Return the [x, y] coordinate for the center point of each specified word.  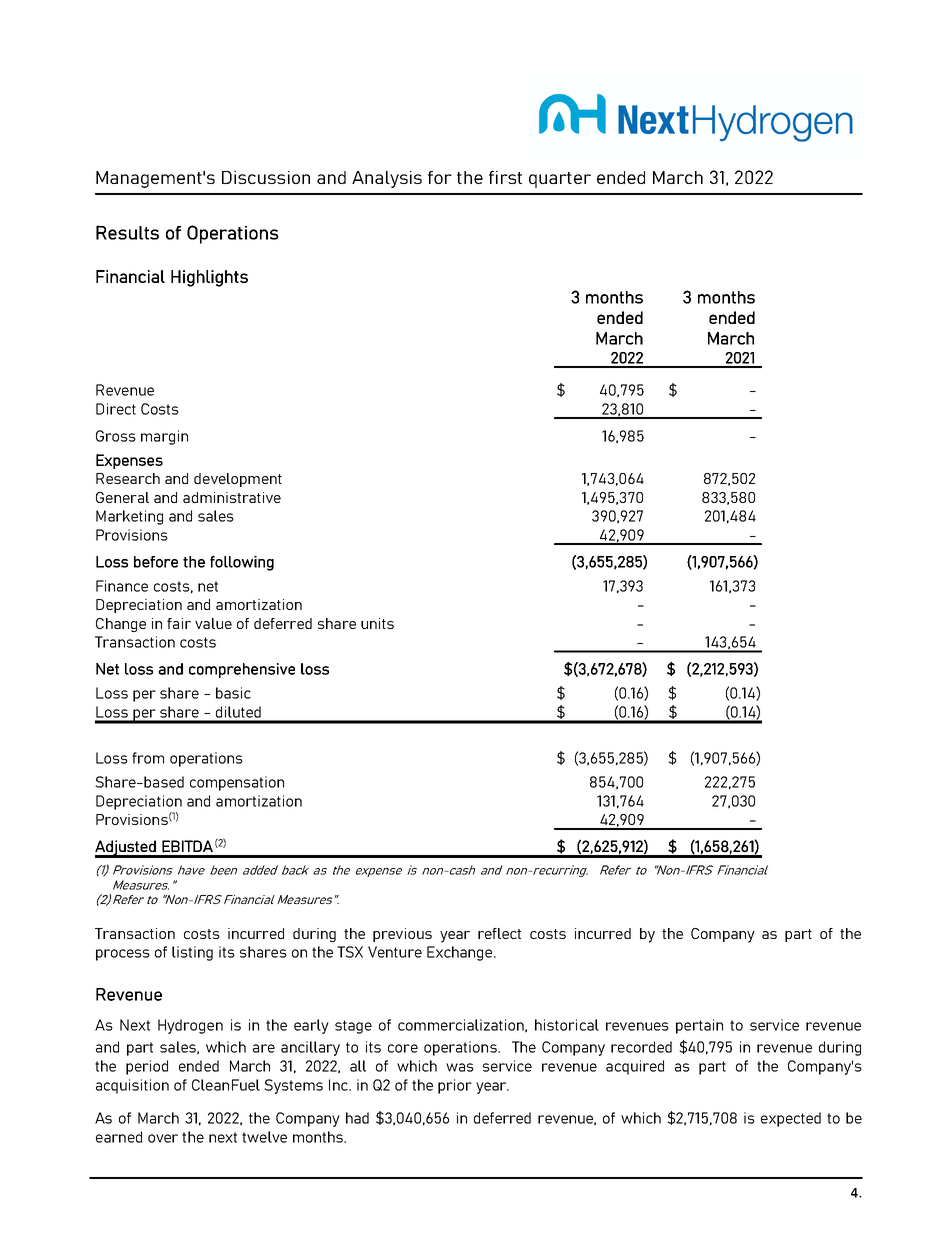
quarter [560, 180]
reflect [499, 933]
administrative [232, 497]
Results [127, 232]
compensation [237, 783]
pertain [699, 1026]
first [505, 177]
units [377, 623]
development [238, 480]
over [163, 1138]
